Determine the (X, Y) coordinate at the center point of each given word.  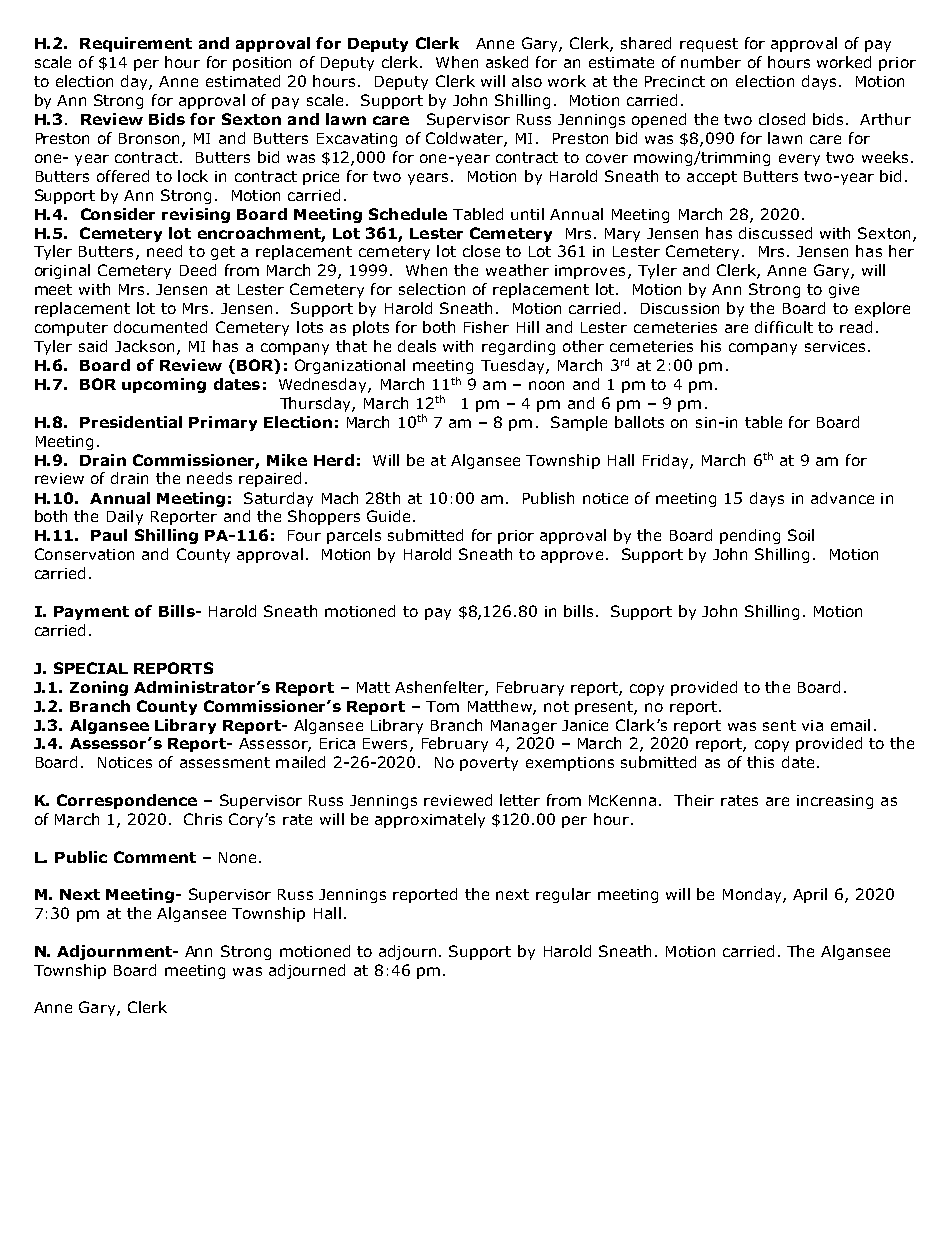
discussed (775, 233)
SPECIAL (91, 668)
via (812, 725)
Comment (155, 857)
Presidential (131, 422)
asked (507, 62)
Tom (442, 706)
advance (842, 498)
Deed (198, 270)
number (711, 62)
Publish (548, 498)
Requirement (136, 44)
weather (517, 270)
